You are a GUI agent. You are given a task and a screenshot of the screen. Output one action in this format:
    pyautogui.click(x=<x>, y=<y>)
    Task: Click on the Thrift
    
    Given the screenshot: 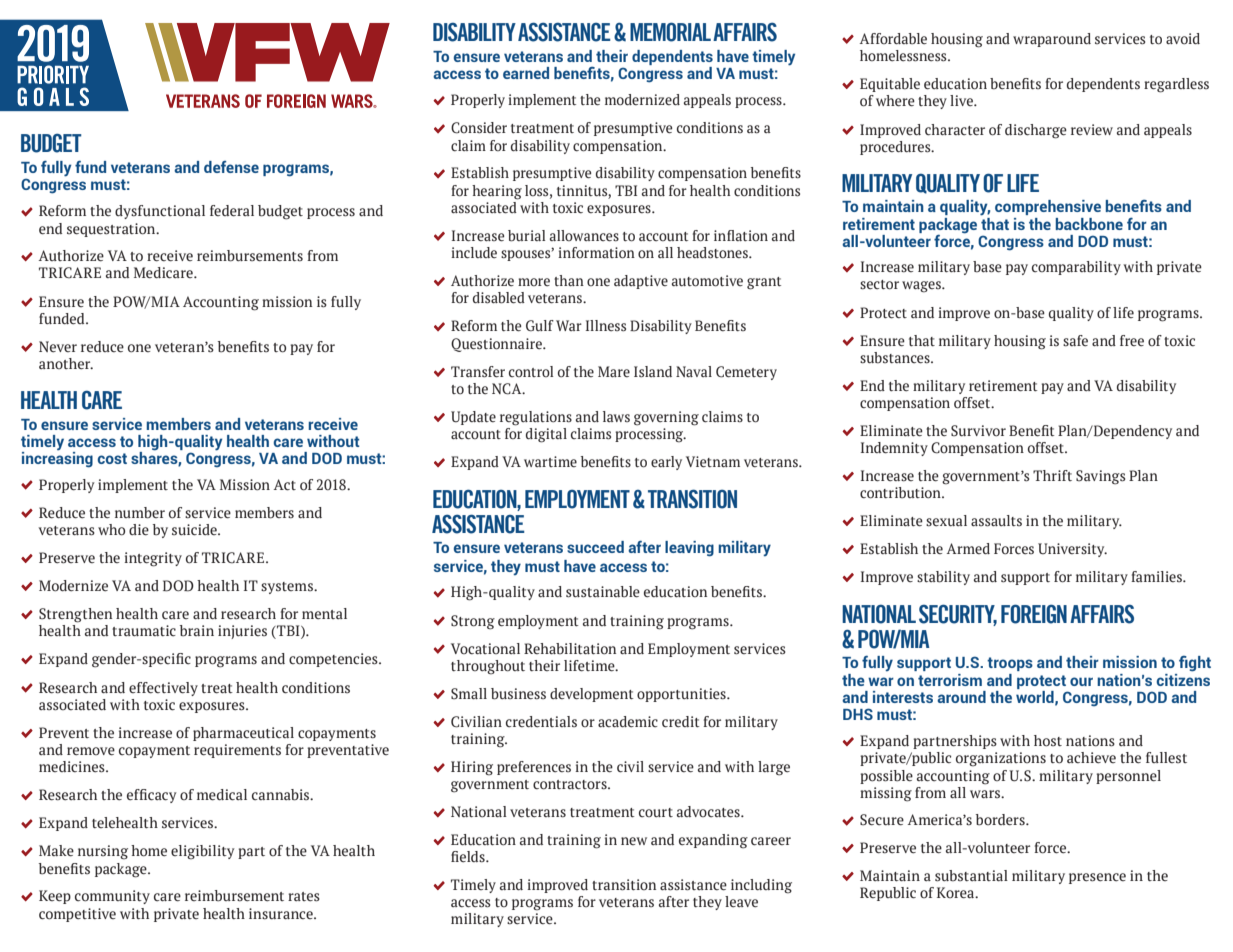 What is the action you would take?
    pyautogui.click(x=1052, y=475)
